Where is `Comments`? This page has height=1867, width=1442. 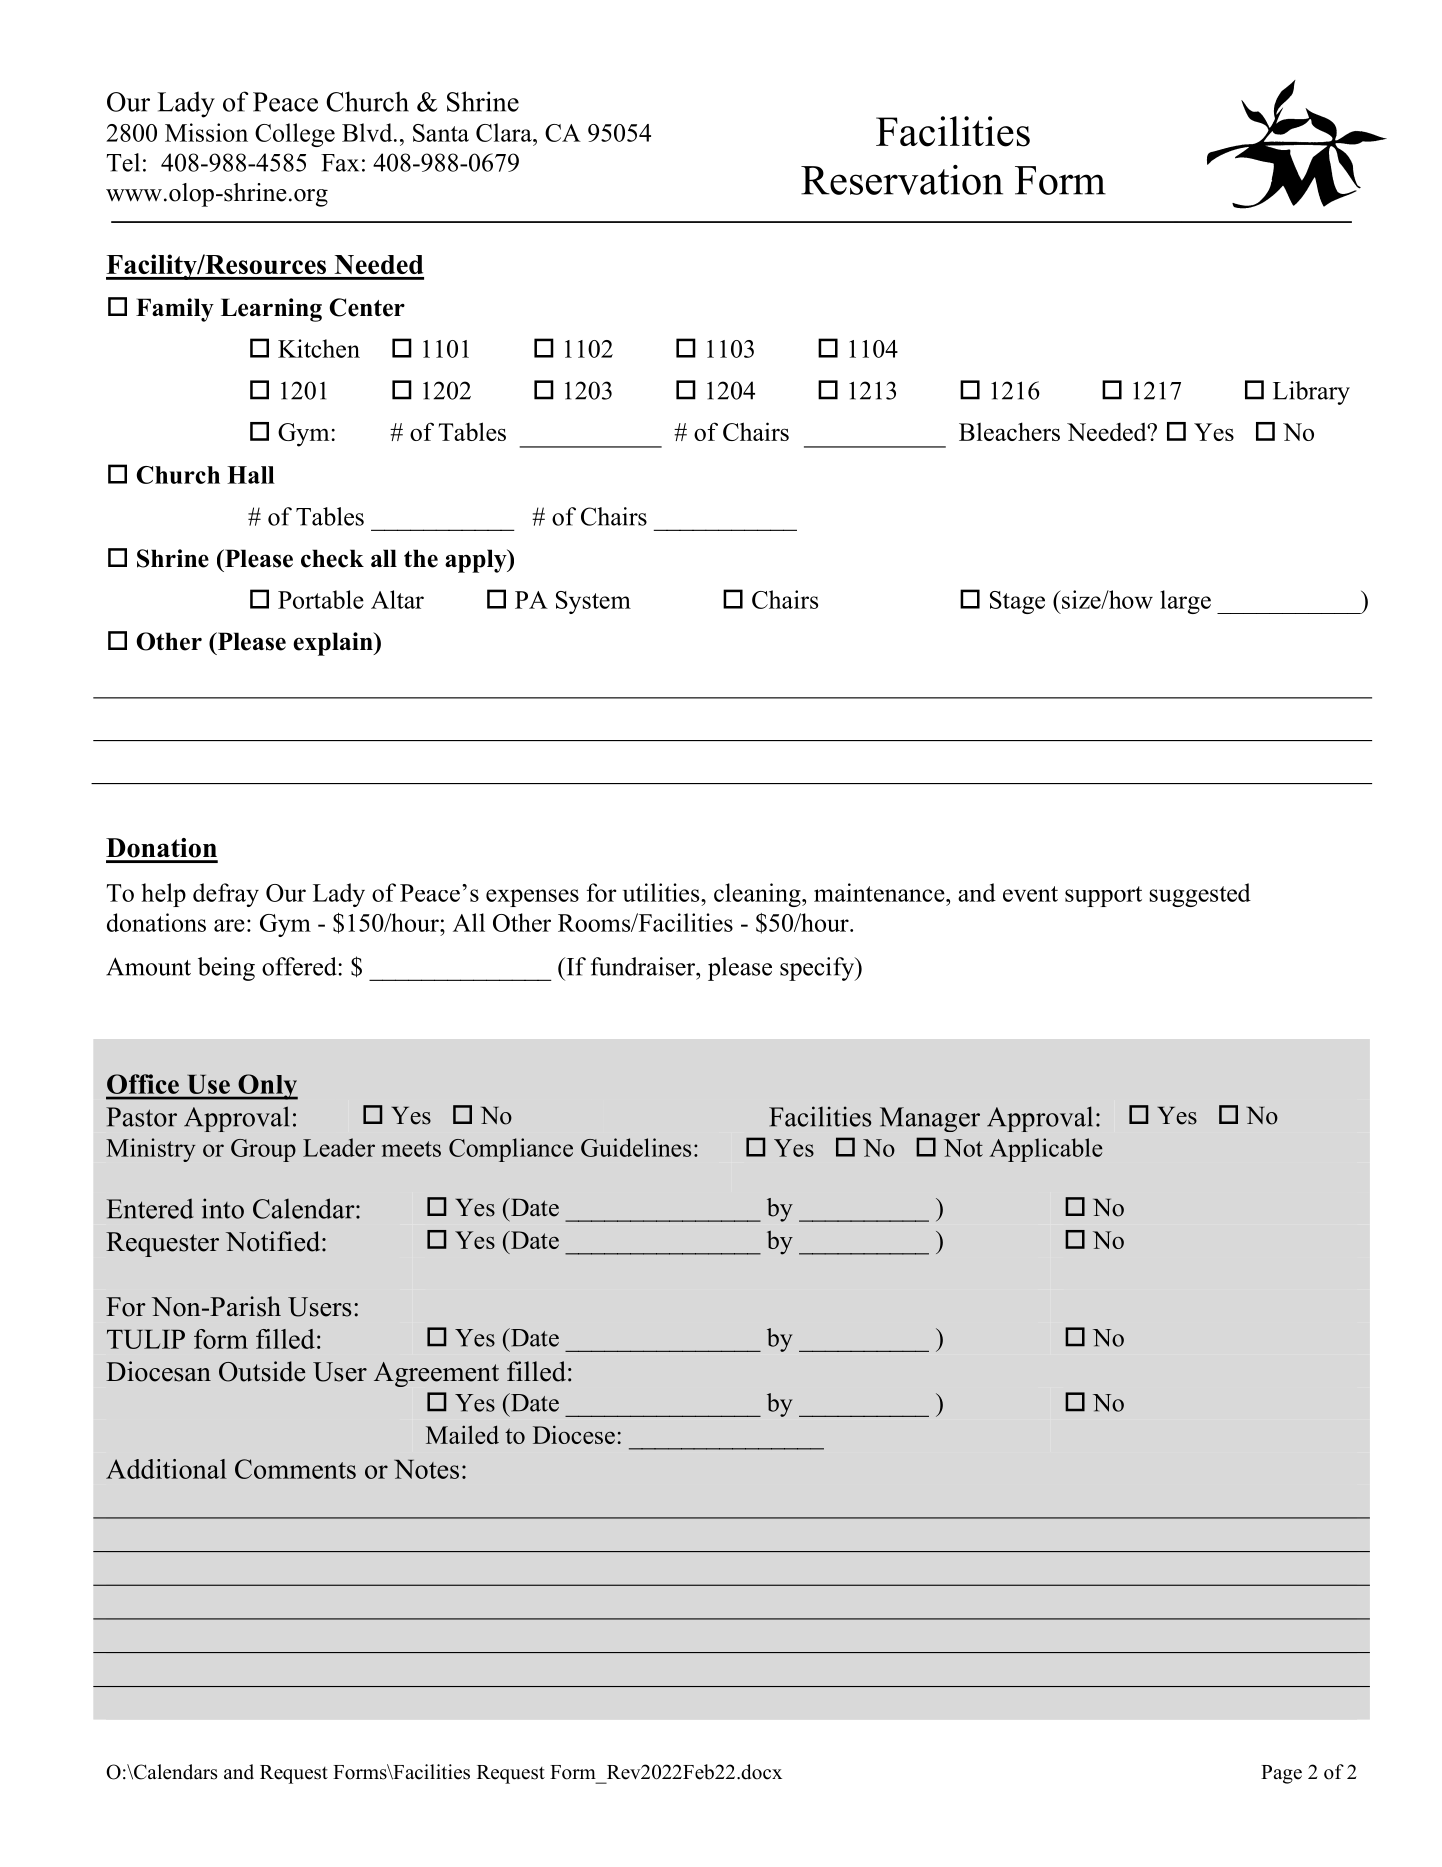
Comments is located at coordinates (295, 1469).
